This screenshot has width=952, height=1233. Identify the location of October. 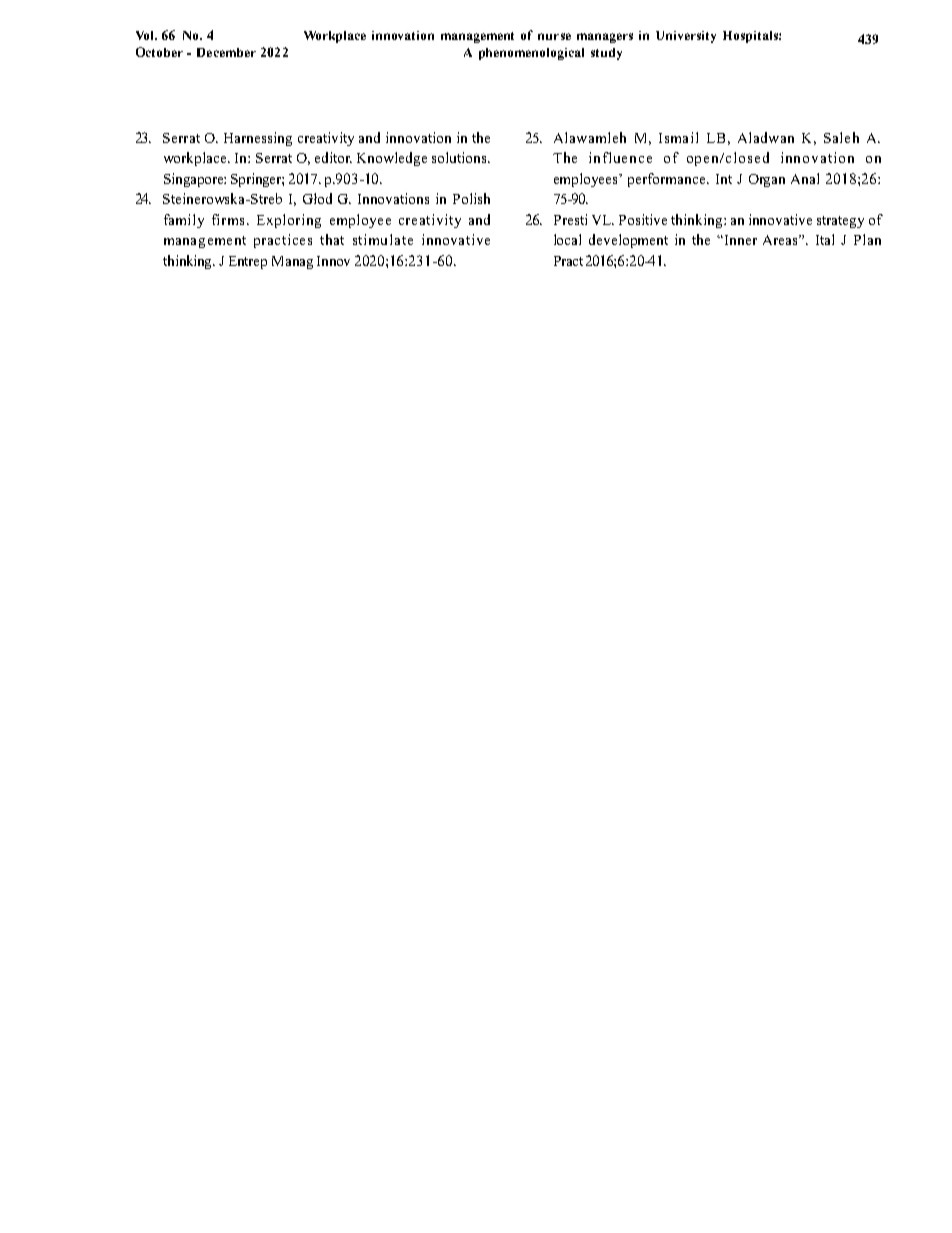
(159, 52).
